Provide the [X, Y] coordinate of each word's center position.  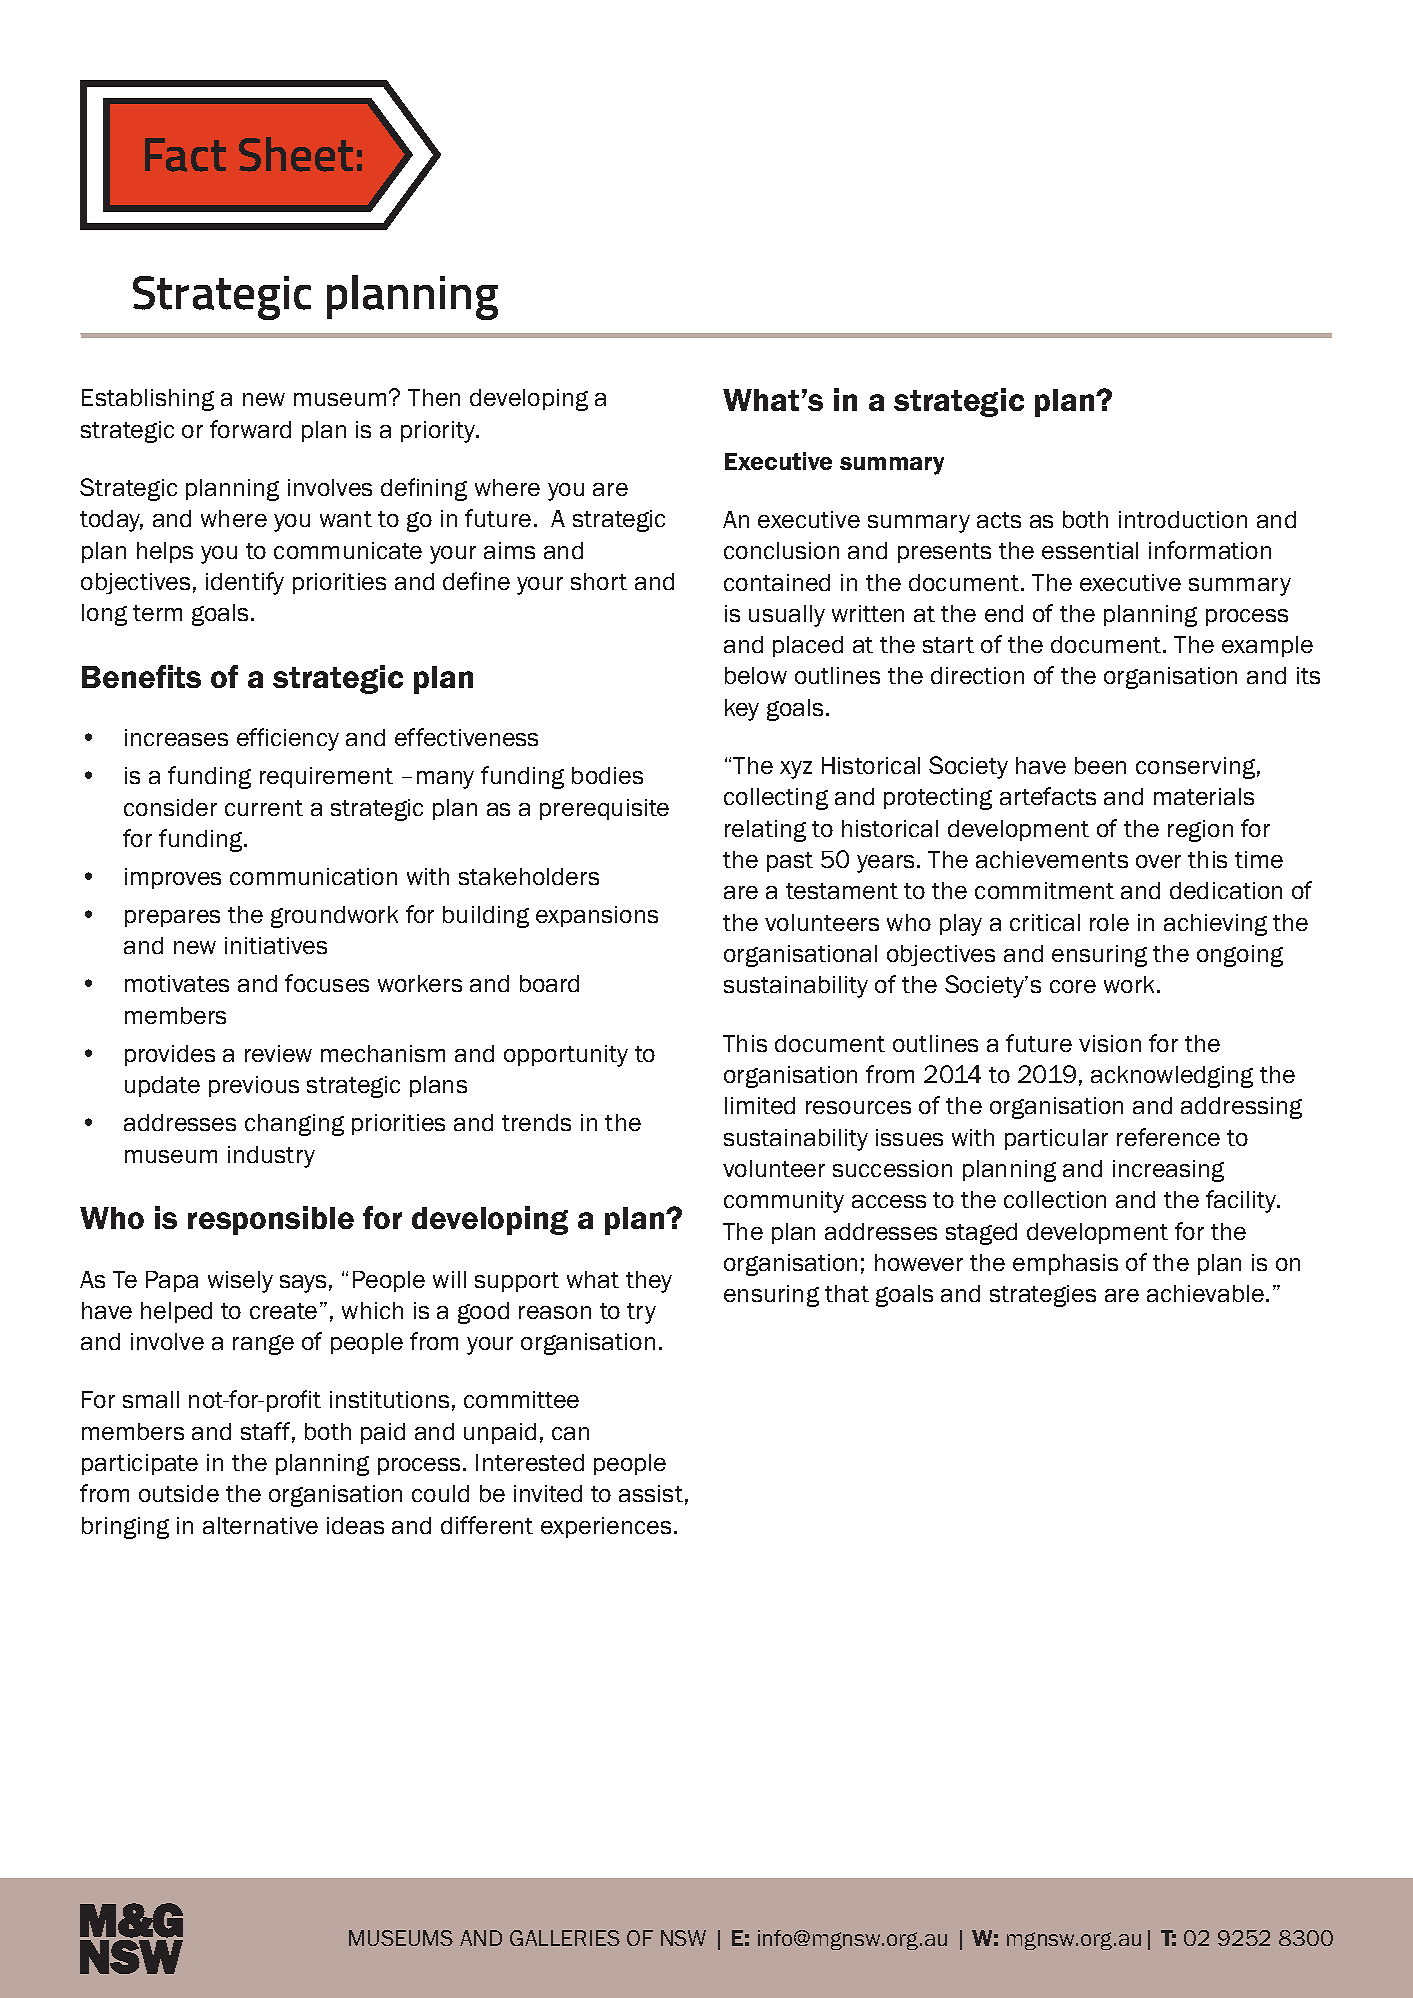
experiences [606, 1527]
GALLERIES [565, 1938]
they [649, 1282]
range [263, 1345]
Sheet [296, 154]
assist [651, 1493]
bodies [607, 775]
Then [434, 397]
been [1100, 765]
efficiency [288, 739]
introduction [1183, 519]
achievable [1205, 1293]
